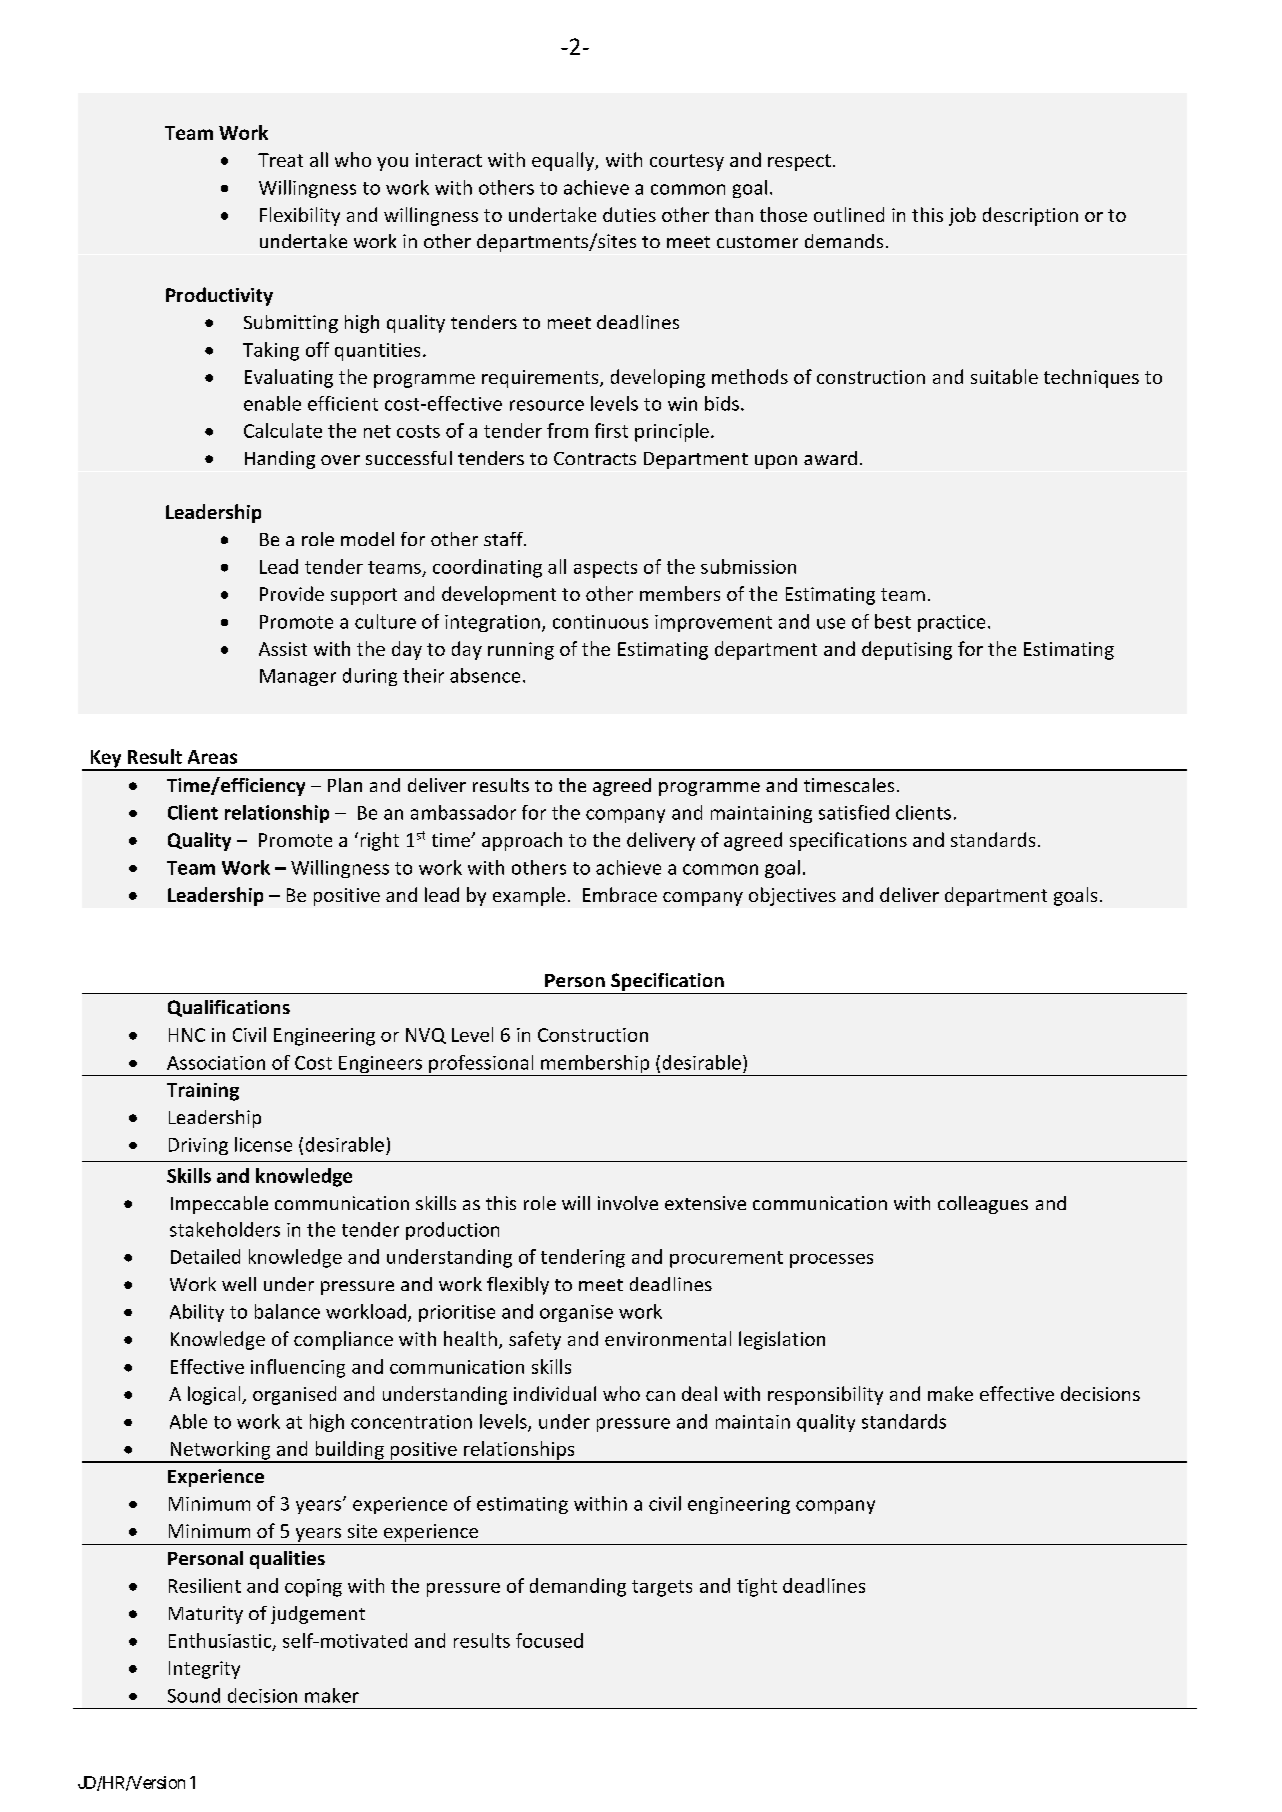  Describe the element at coordinates (792, 896) in the screenshot. I see `objectives` at that location.
